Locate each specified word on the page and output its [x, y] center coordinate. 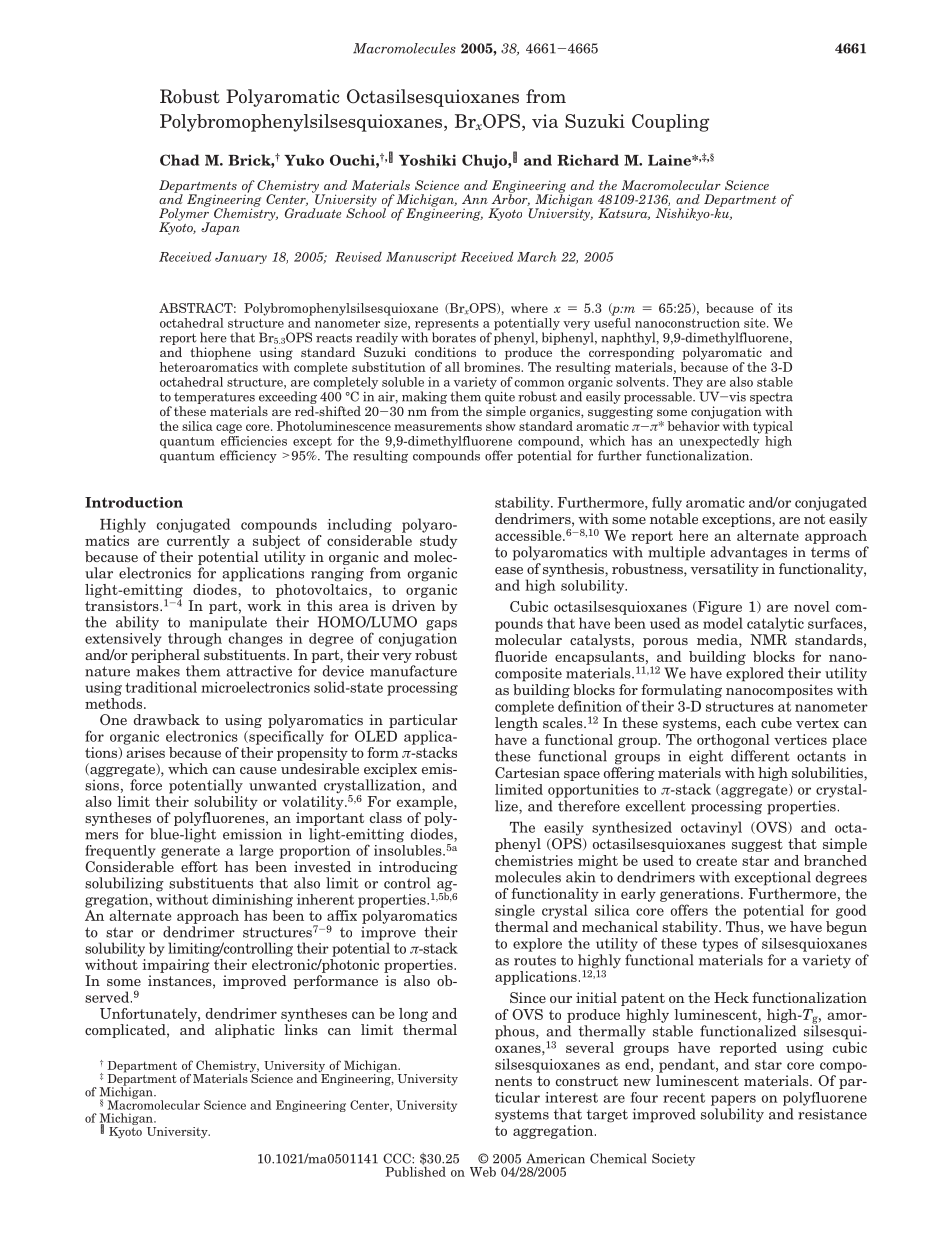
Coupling [671, 123]
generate [190, 852]
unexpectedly [719, 442]
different [760, 756]
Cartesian [527, 772]
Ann [475, 199]
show [501, 426]
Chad [179, 160]
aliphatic [245, 1031]
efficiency [248, 456]
